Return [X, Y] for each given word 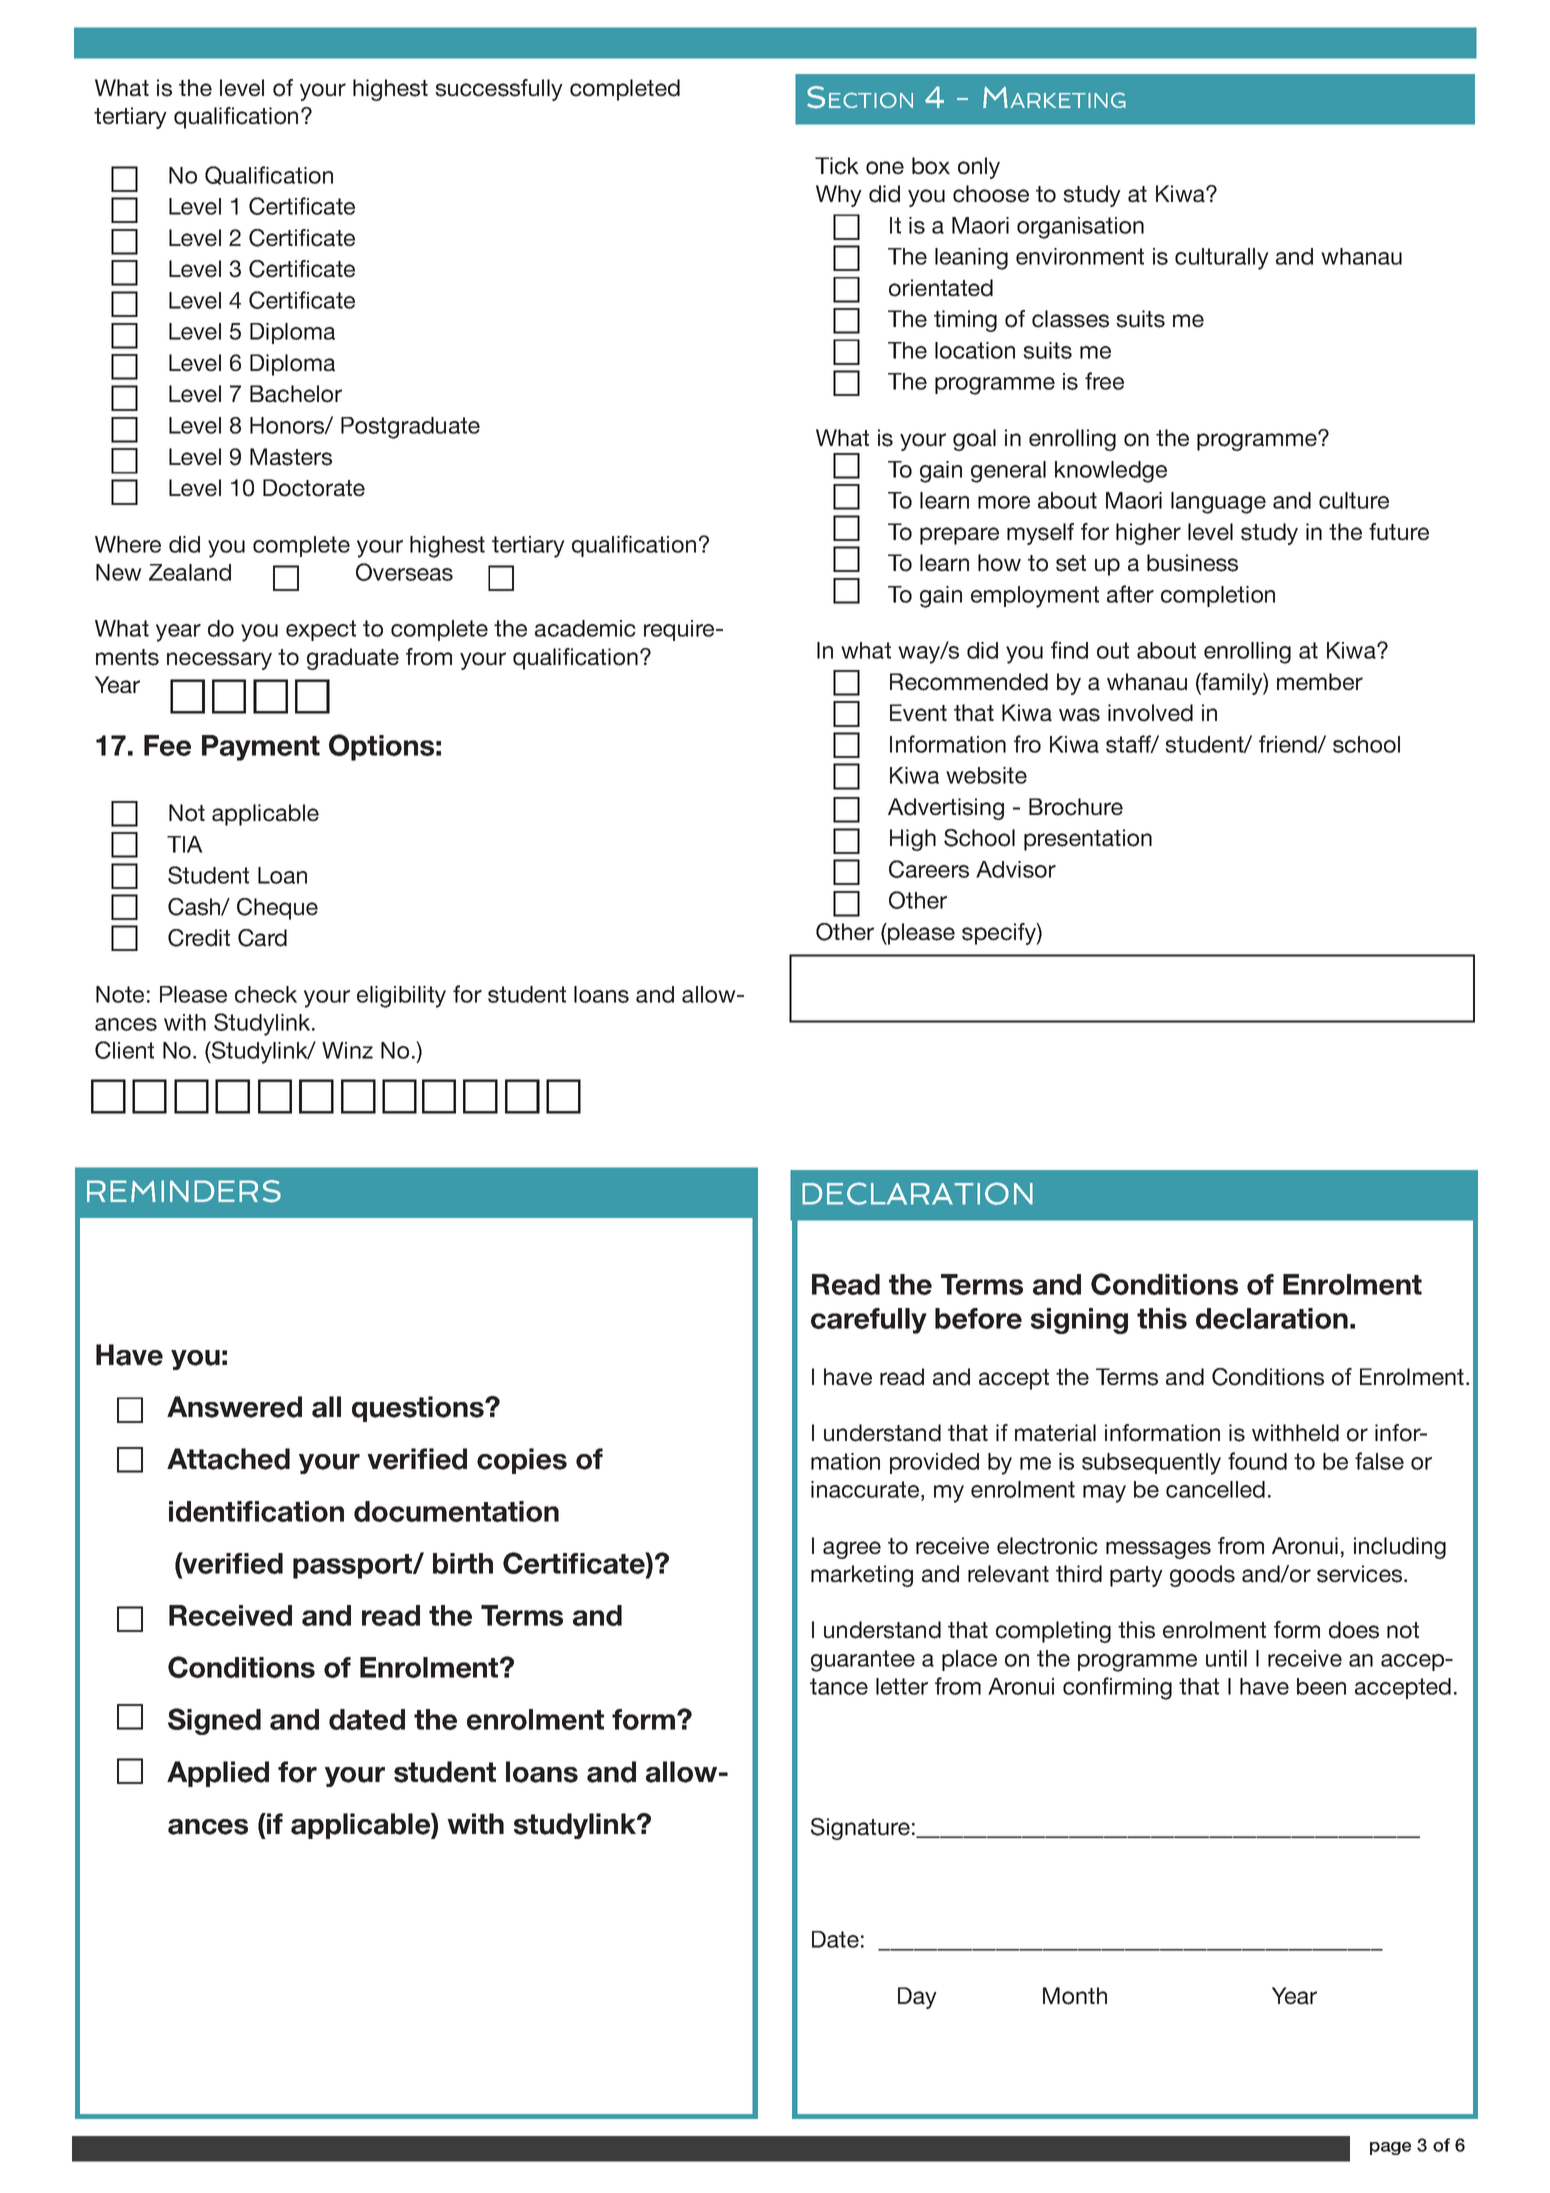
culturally [1222, 259]
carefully [869, 1321]
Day [917, 1998]
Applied [218, 1774]
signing [1079, 1321]
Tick [837, 166]
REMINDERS [184, 1191]
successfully [499, 90]
